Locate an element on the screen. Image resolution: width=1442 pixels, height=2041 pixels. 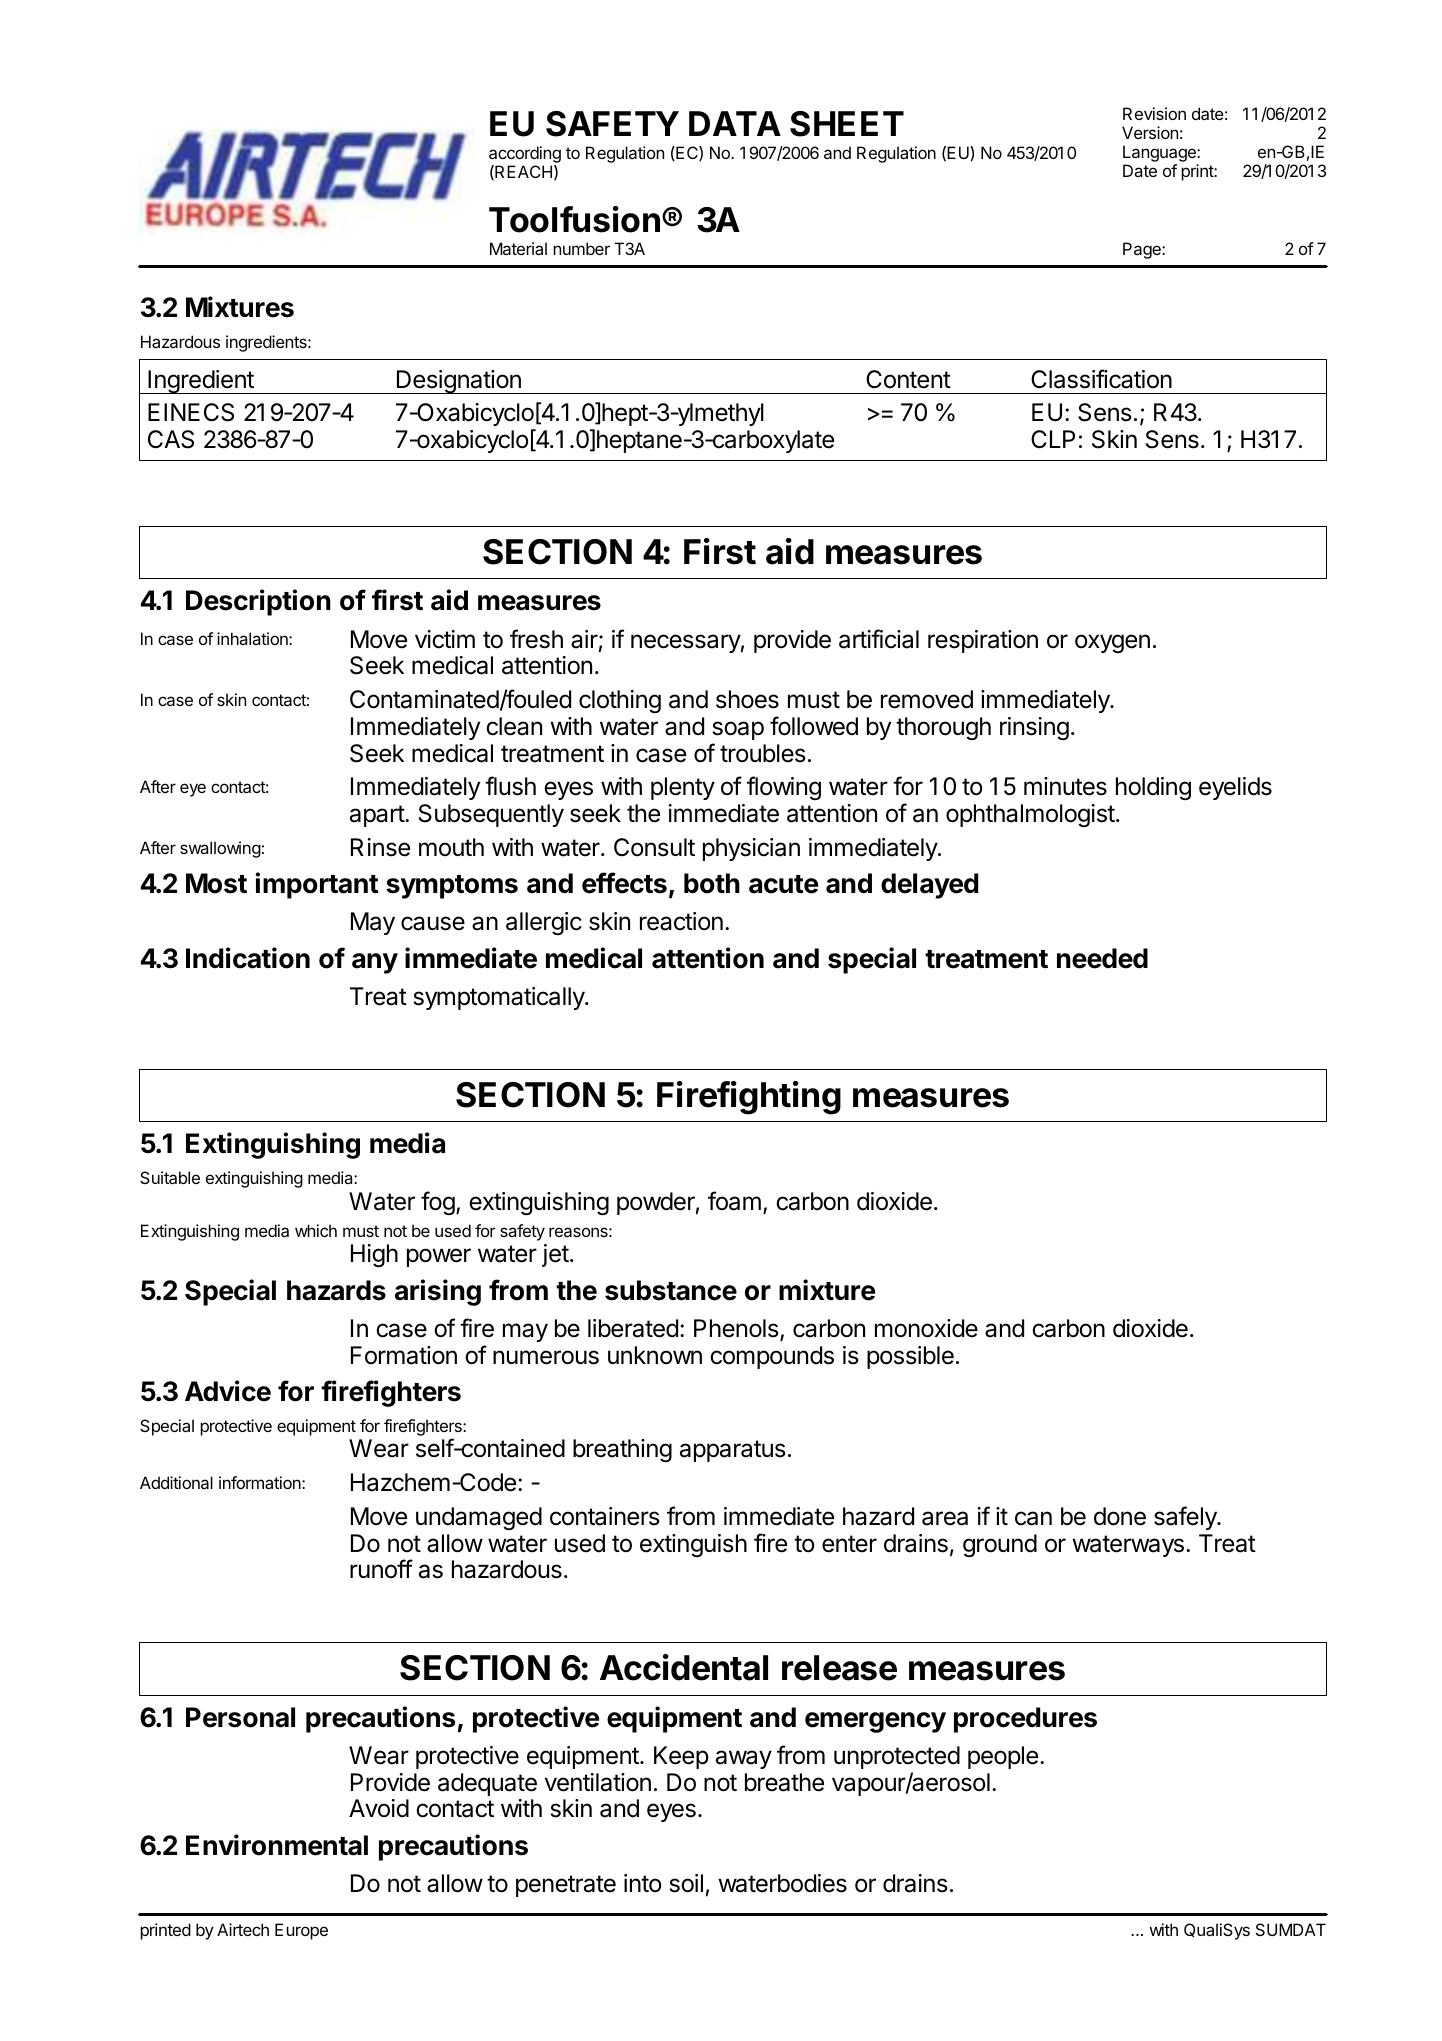
Environmental is located at coordinates (277, 1845).
